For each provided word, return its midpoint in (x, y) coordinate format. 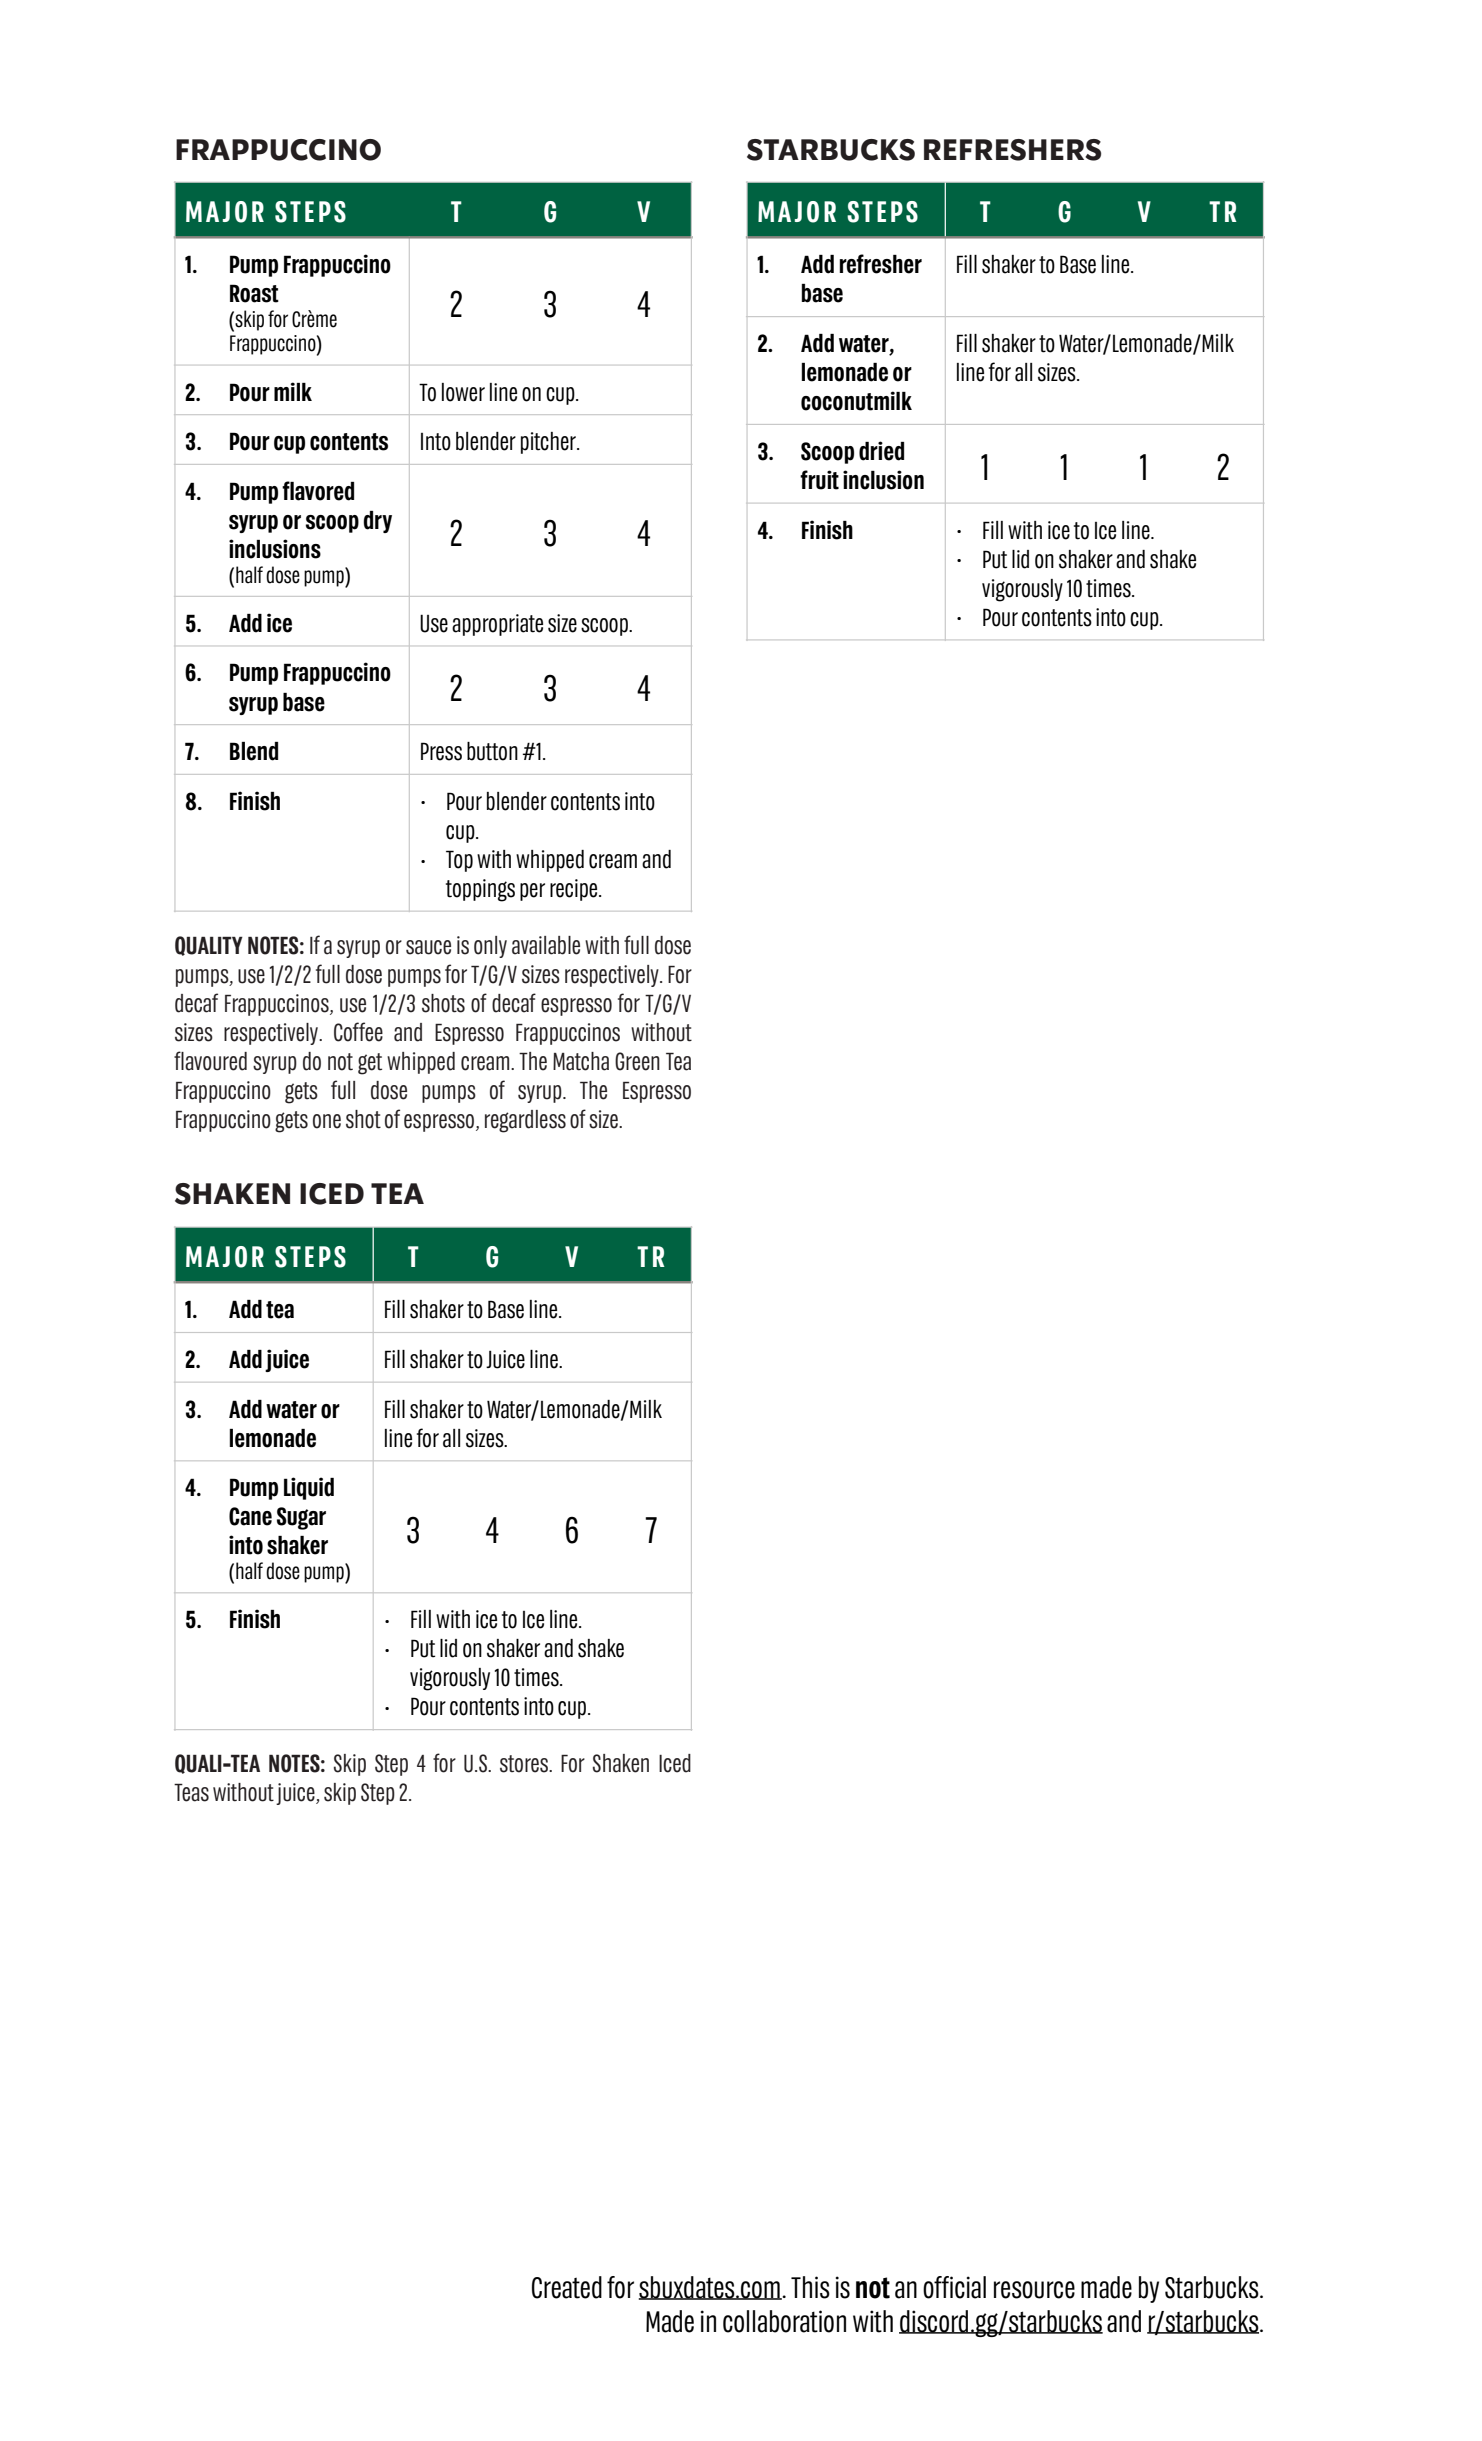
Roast (254, 293)
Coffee (358, 1032)
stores (525, 1764)
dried (881, 451)
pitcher (549, 443)
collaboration (784, 2321)
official (954, 2287)
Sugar (301, 1518)
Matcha (581, 1061)
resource (1034, 2290)
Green (637, 1061)
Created (567, 2287)
